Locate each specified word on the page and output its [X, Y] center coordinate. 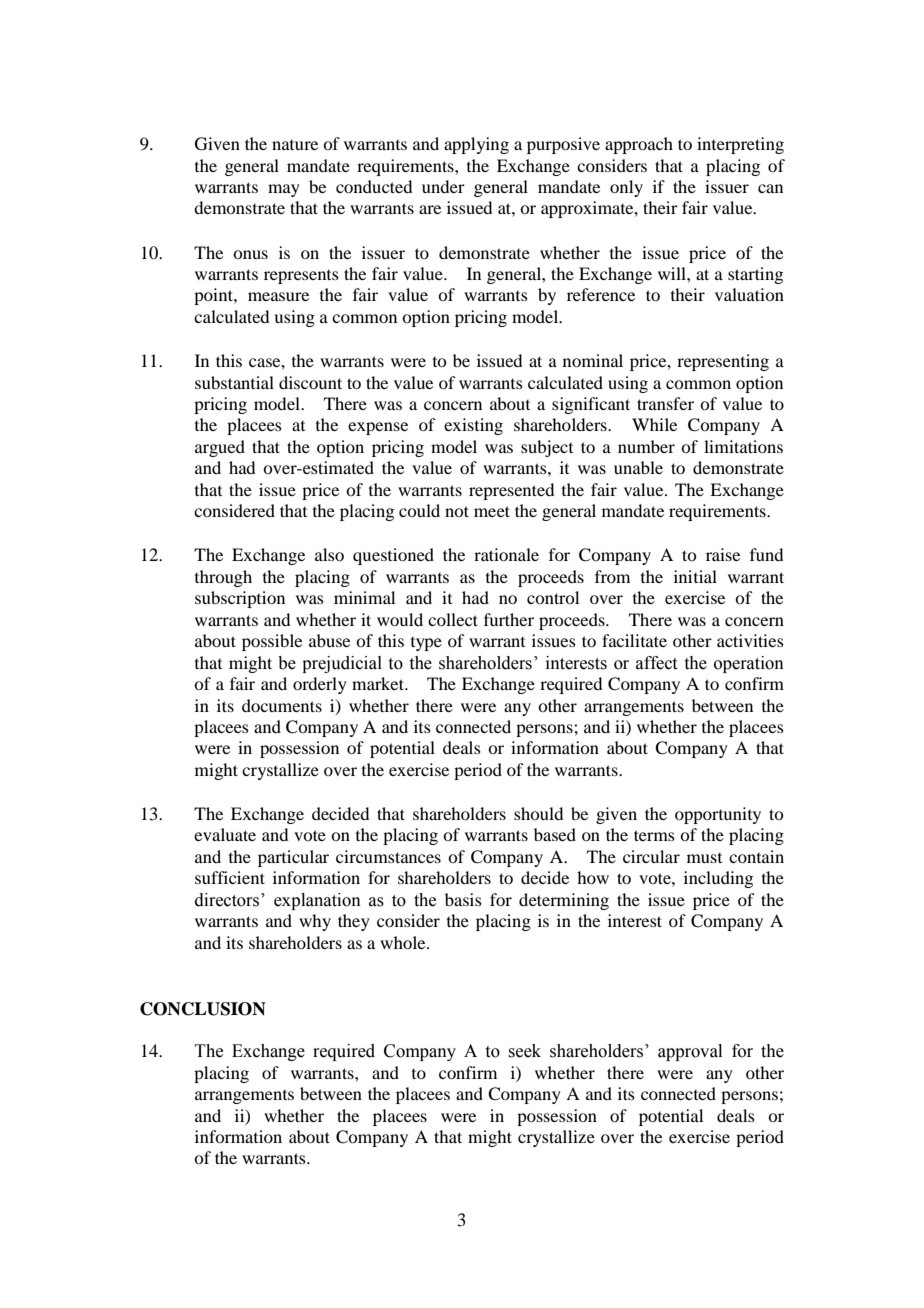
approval [690, 1052]
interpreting [740, 145]
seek [524, 1051]
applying [476, 145]
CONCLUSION [203, 1009]
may [284, 190]
